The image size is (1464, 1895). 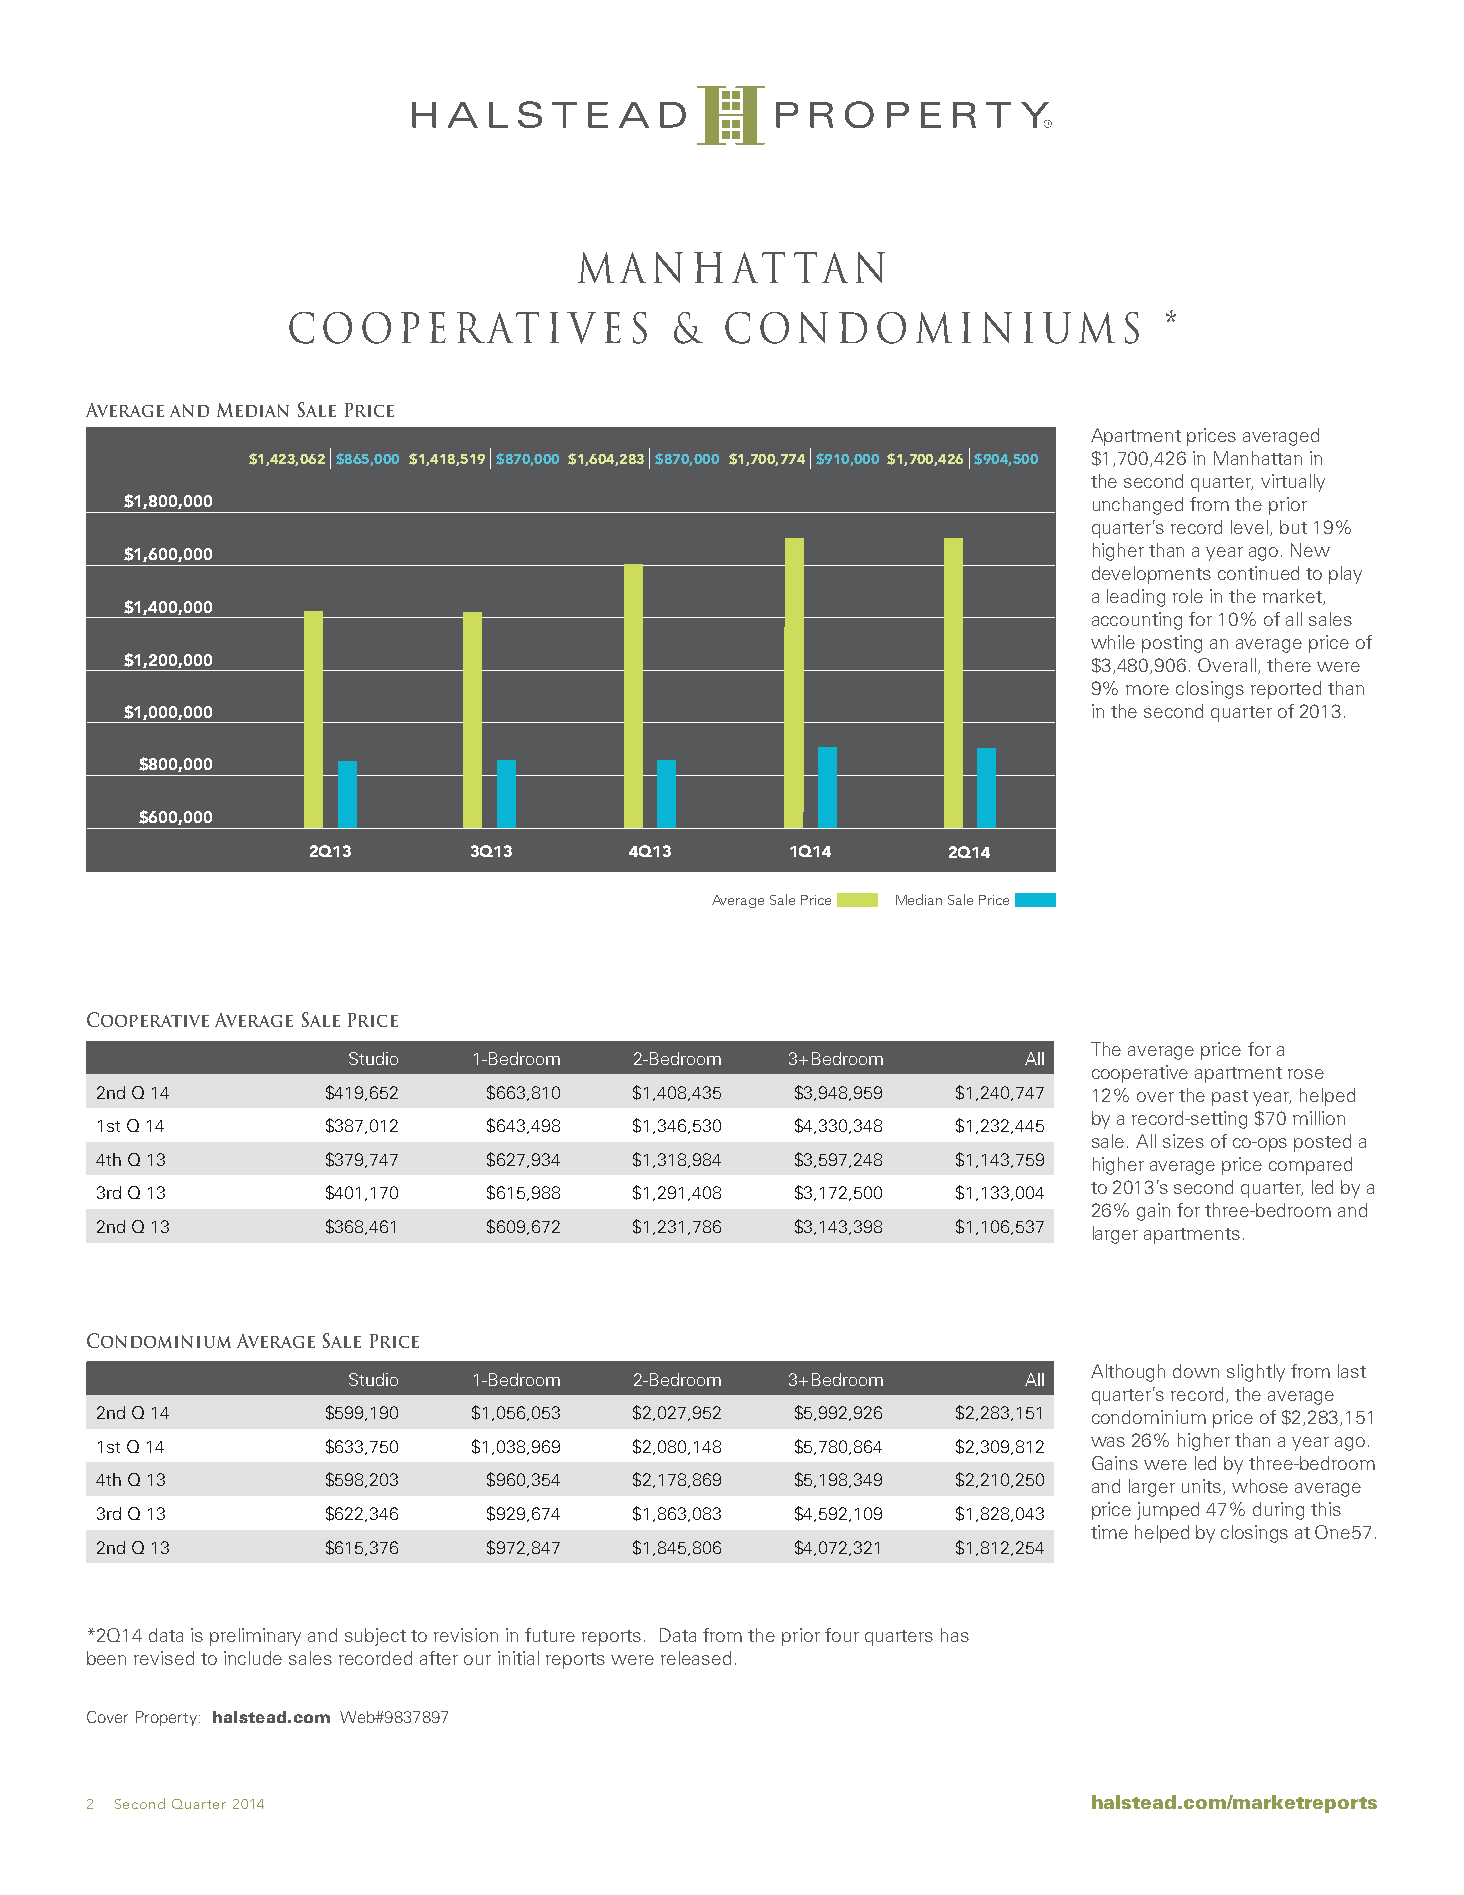 I want to click on rose, so click(x=1306, y=1074).
